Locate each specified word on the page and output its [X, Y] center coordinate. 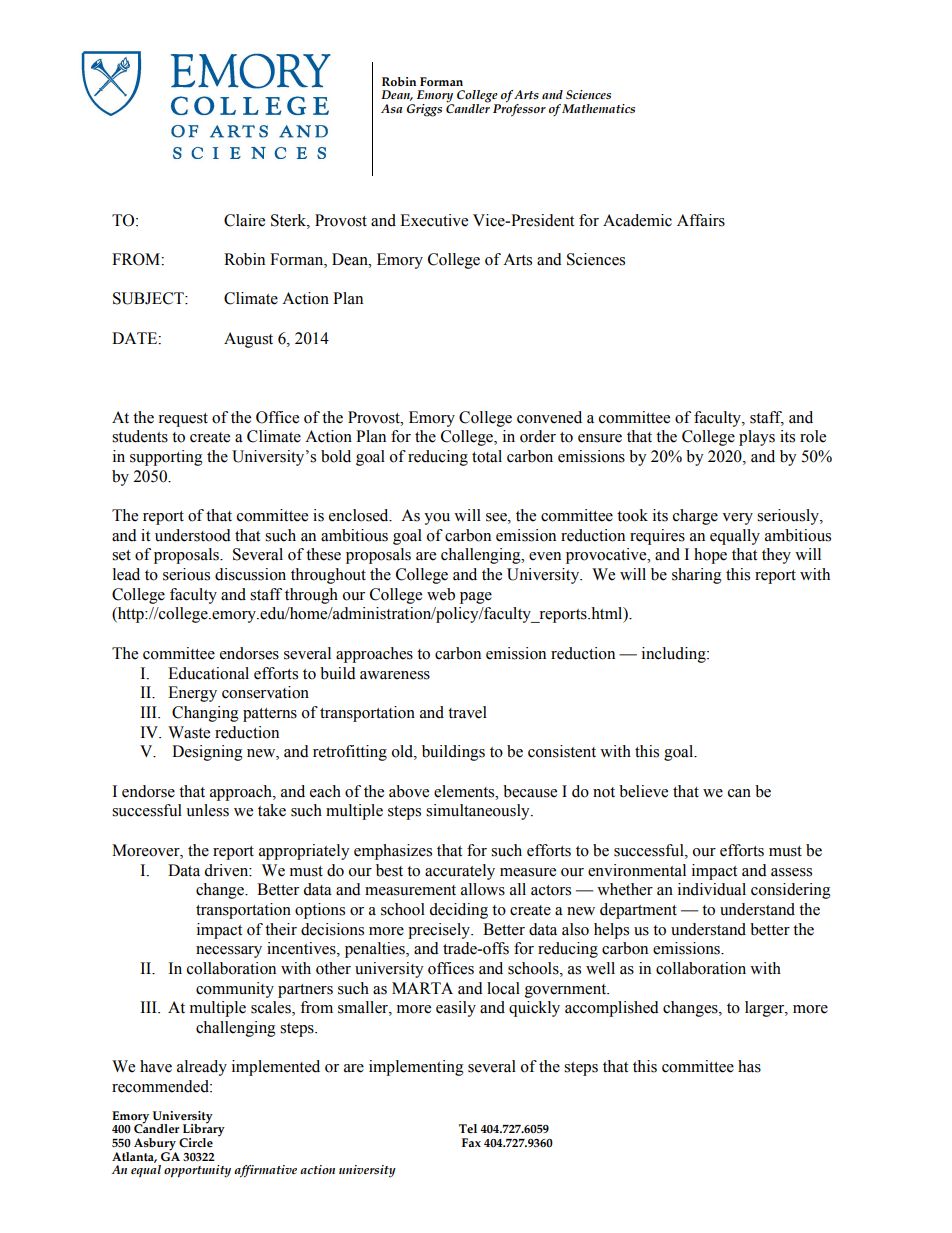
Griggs [424, 110]
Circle [196, 1143]
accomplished [612, 1009]
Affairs [701, 220]
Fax [471, 1142]
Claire [244, 220]
